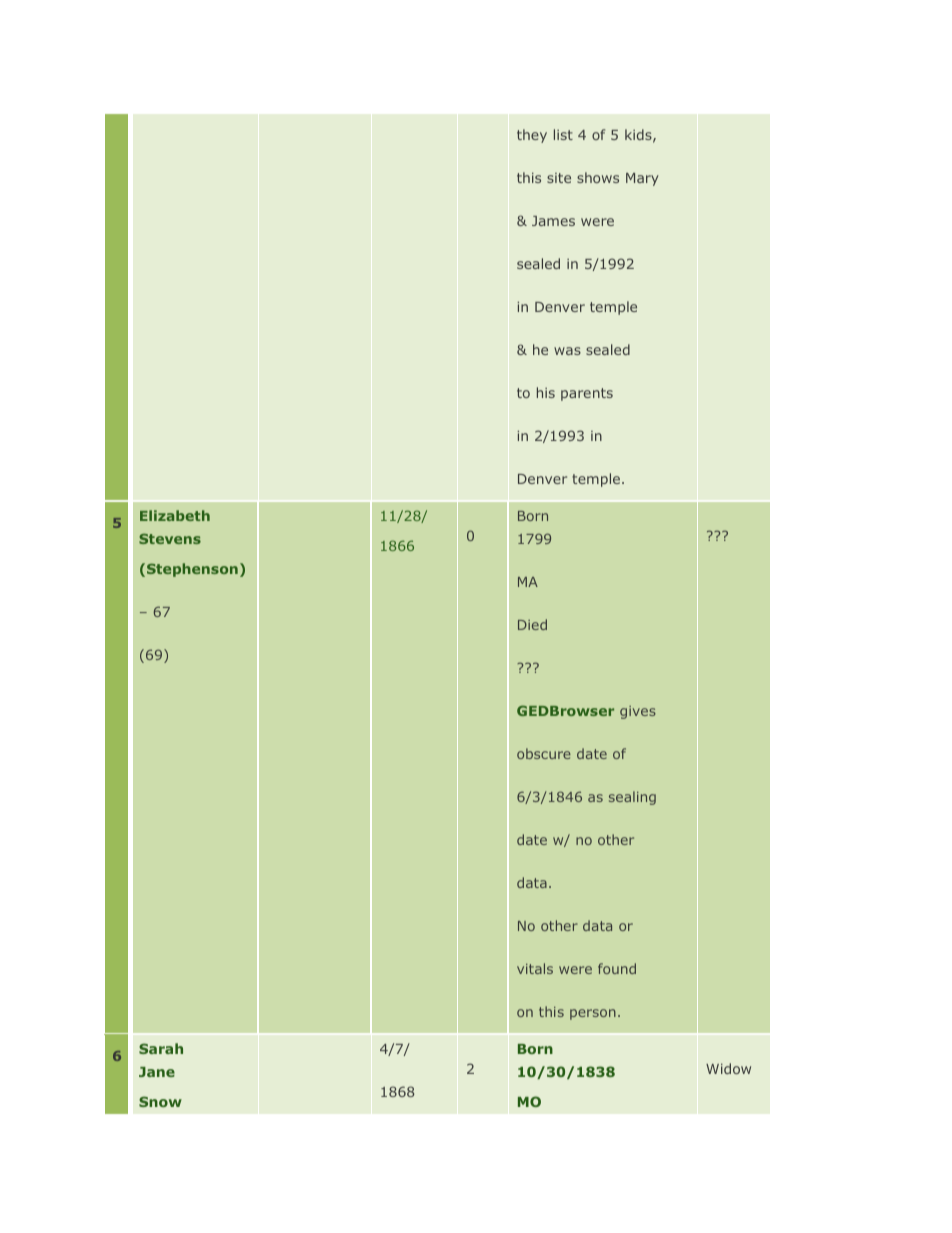 The width and height of the document is (952, 1233). Describe the element at coordinates (632, 798) in the document. I see `sealing` at that location.
